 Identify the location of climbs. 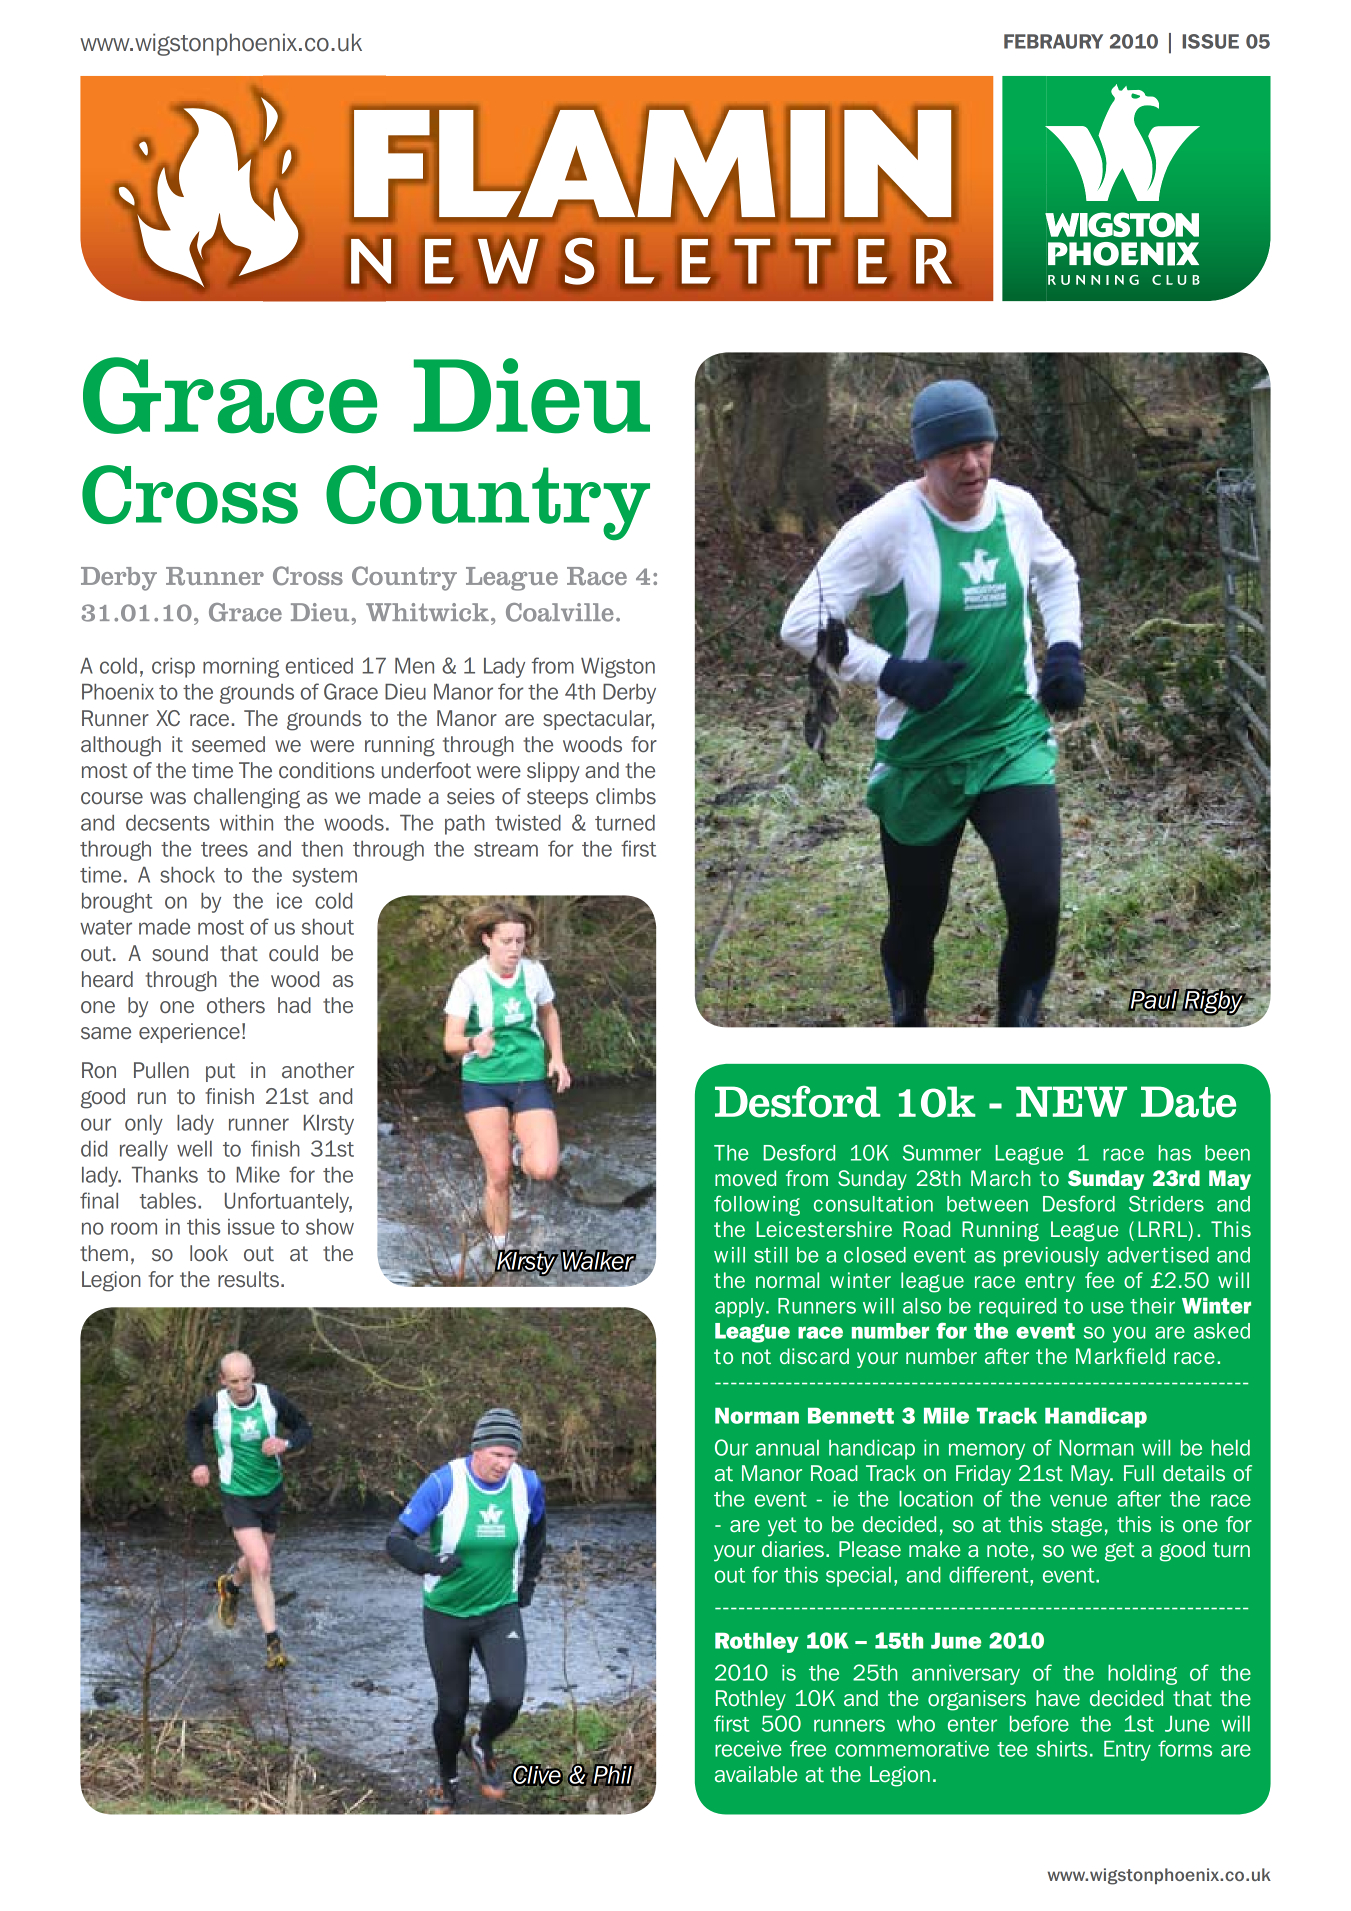
(626, 796).
